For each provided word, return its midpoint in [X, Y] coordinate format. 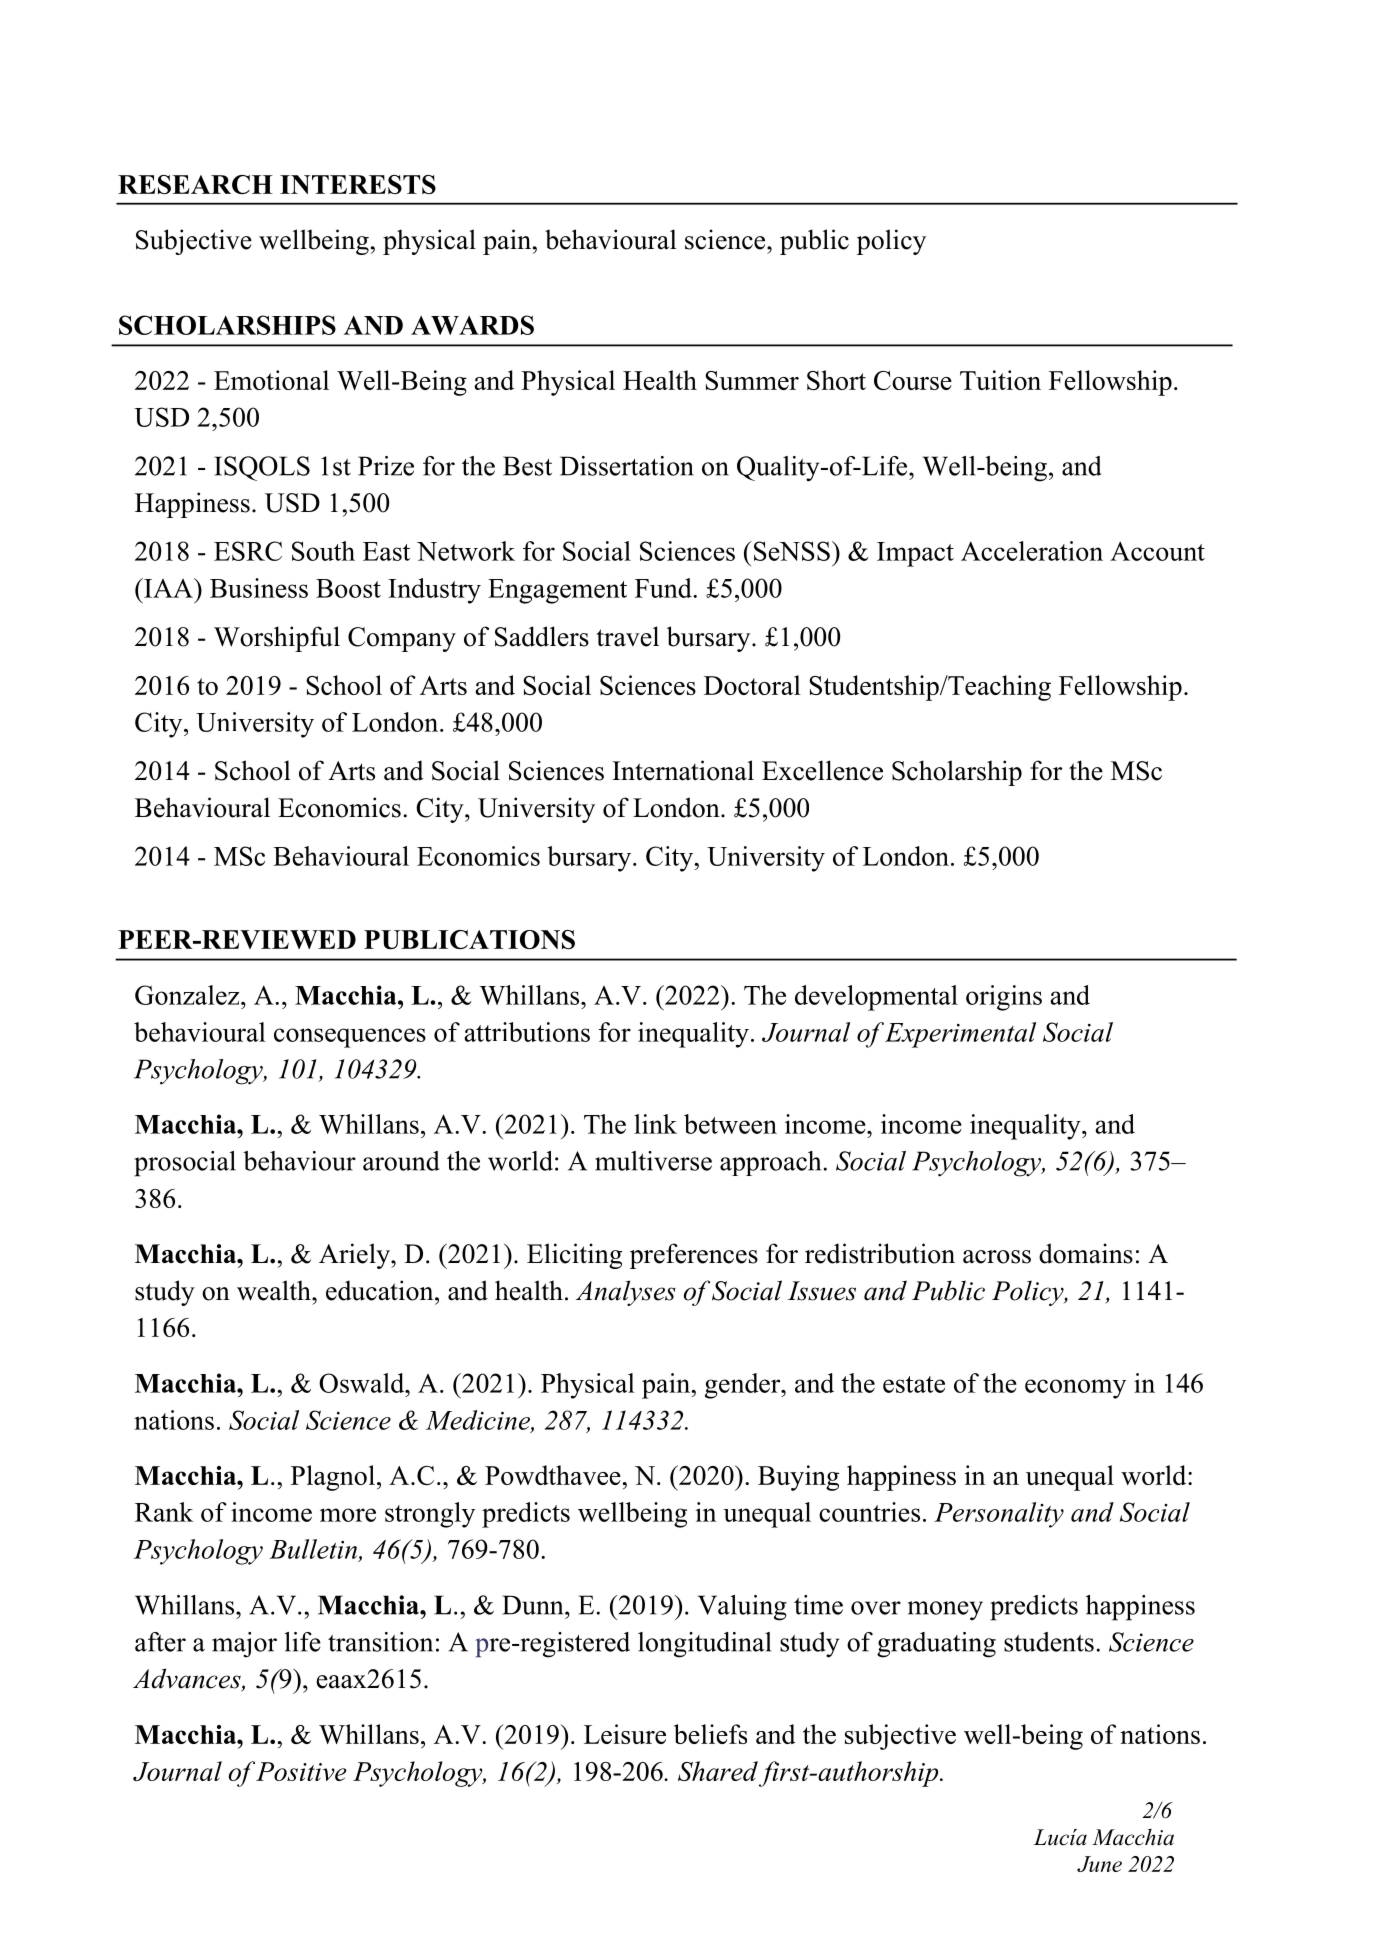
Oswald [363, 1383]
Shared [718, 1771]
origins [1004, 998]
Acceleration [1032, 551]
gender [744, 1386]
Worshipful [277, 639]
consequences [350, 1038]
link [655, 1124]
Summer [752, 380]
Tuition [1000, 380]
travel [627, 636]
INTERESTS [358, 184]
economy [1075, 1389]
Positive [301, 1771]
